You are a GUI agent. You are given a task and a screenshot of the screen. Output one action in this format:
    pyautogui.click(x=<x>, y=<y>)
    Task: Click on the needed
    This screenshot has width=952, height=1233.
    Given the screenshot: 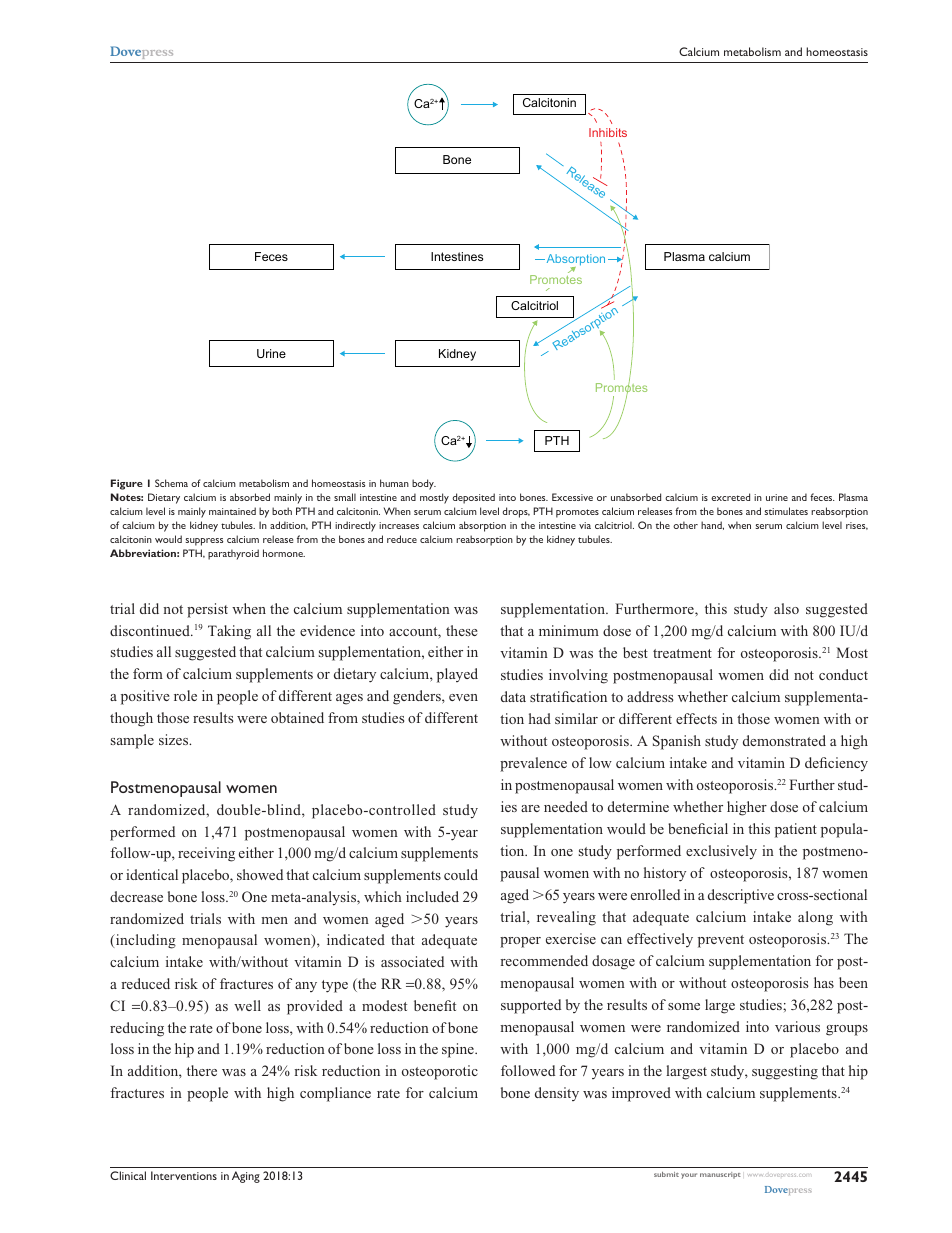 What is the action you would take?
    pyautogui.click(x=566, y=806)
